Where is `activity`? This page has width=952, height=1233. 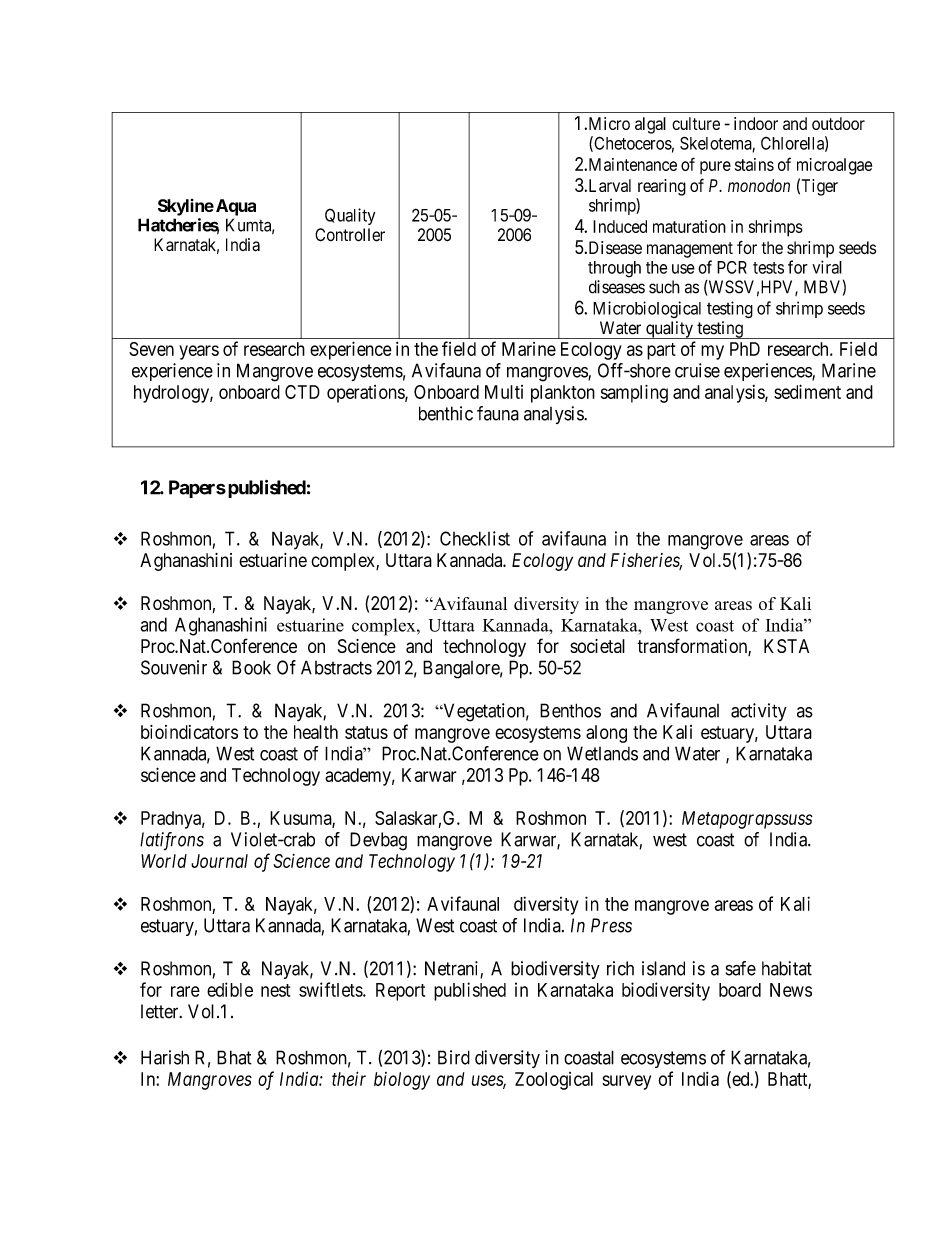
activity is located at coordinates (759, 712).
